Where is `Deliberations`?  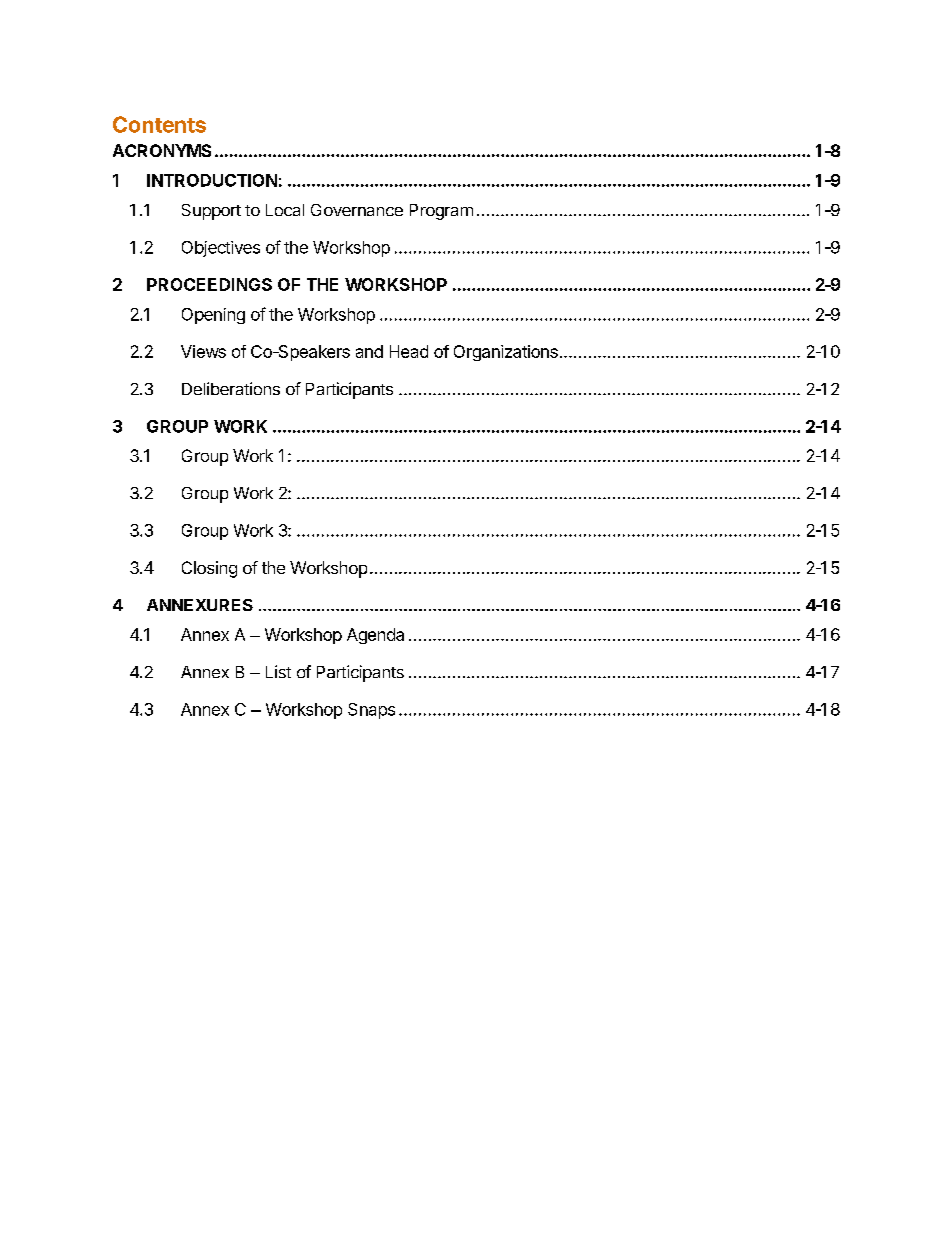 Deliberations is located at coordinates (231, 388).
